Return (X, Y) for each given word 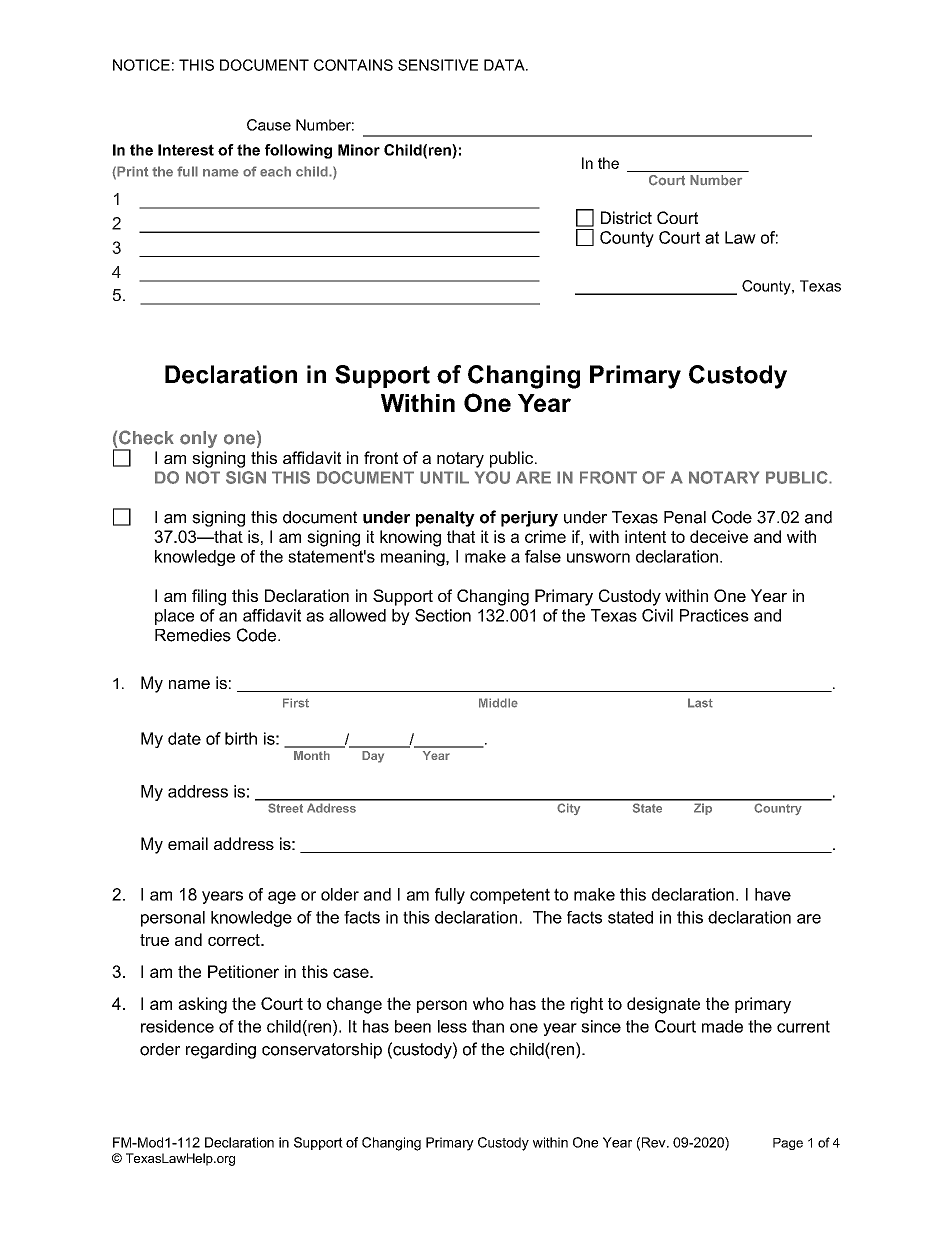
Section (443, 615)
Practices (714, 615)
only (198, 439)
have (773, 894)
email (188, 843)
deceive (719, 536)
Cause (269, 125)
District (626, 217)
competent (510, 896)
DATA (505, 65)
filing (209, 597)
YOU (492, 477)
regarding (221, 1051)
